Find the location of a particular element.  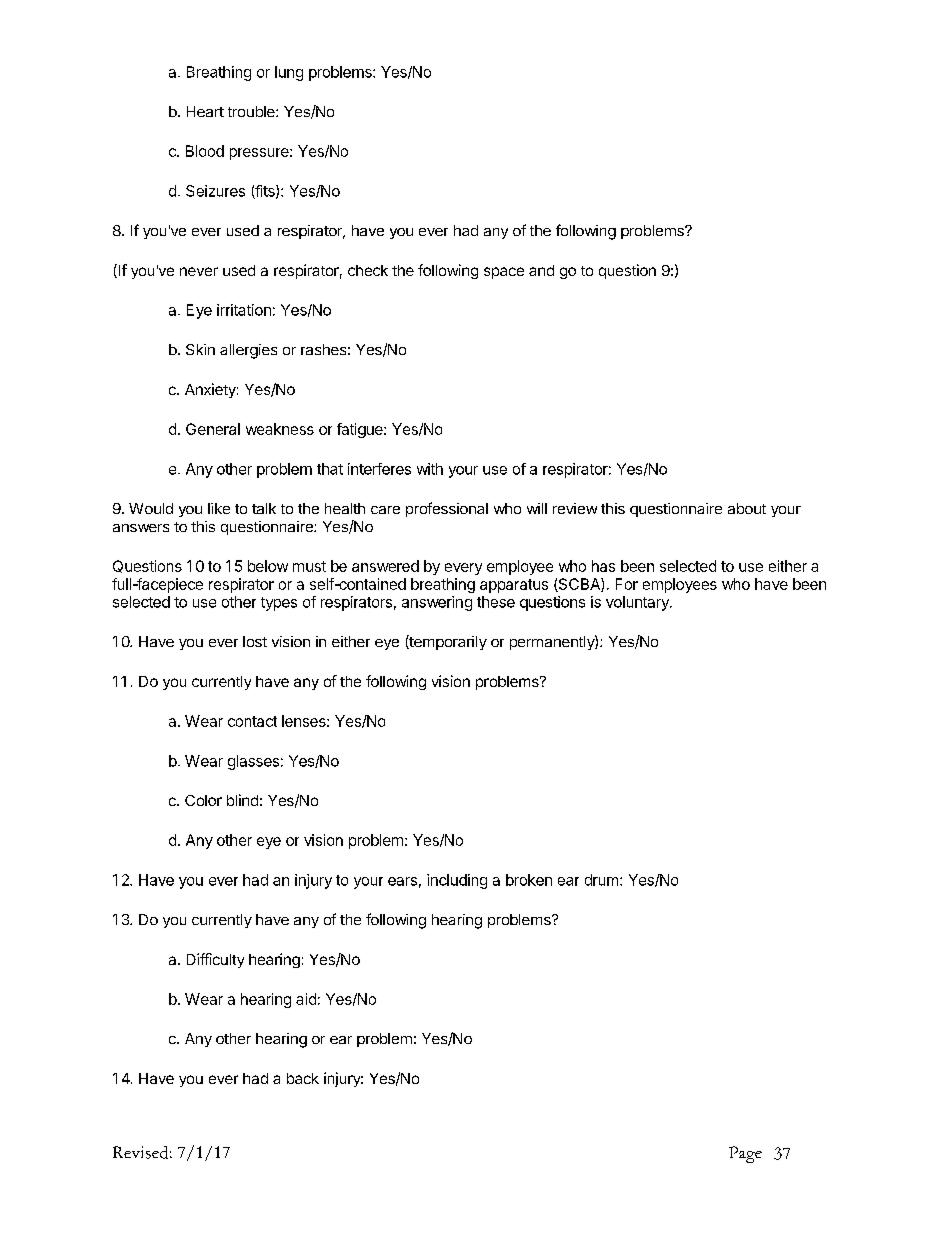

drum is located at coordinates (601, 880).
